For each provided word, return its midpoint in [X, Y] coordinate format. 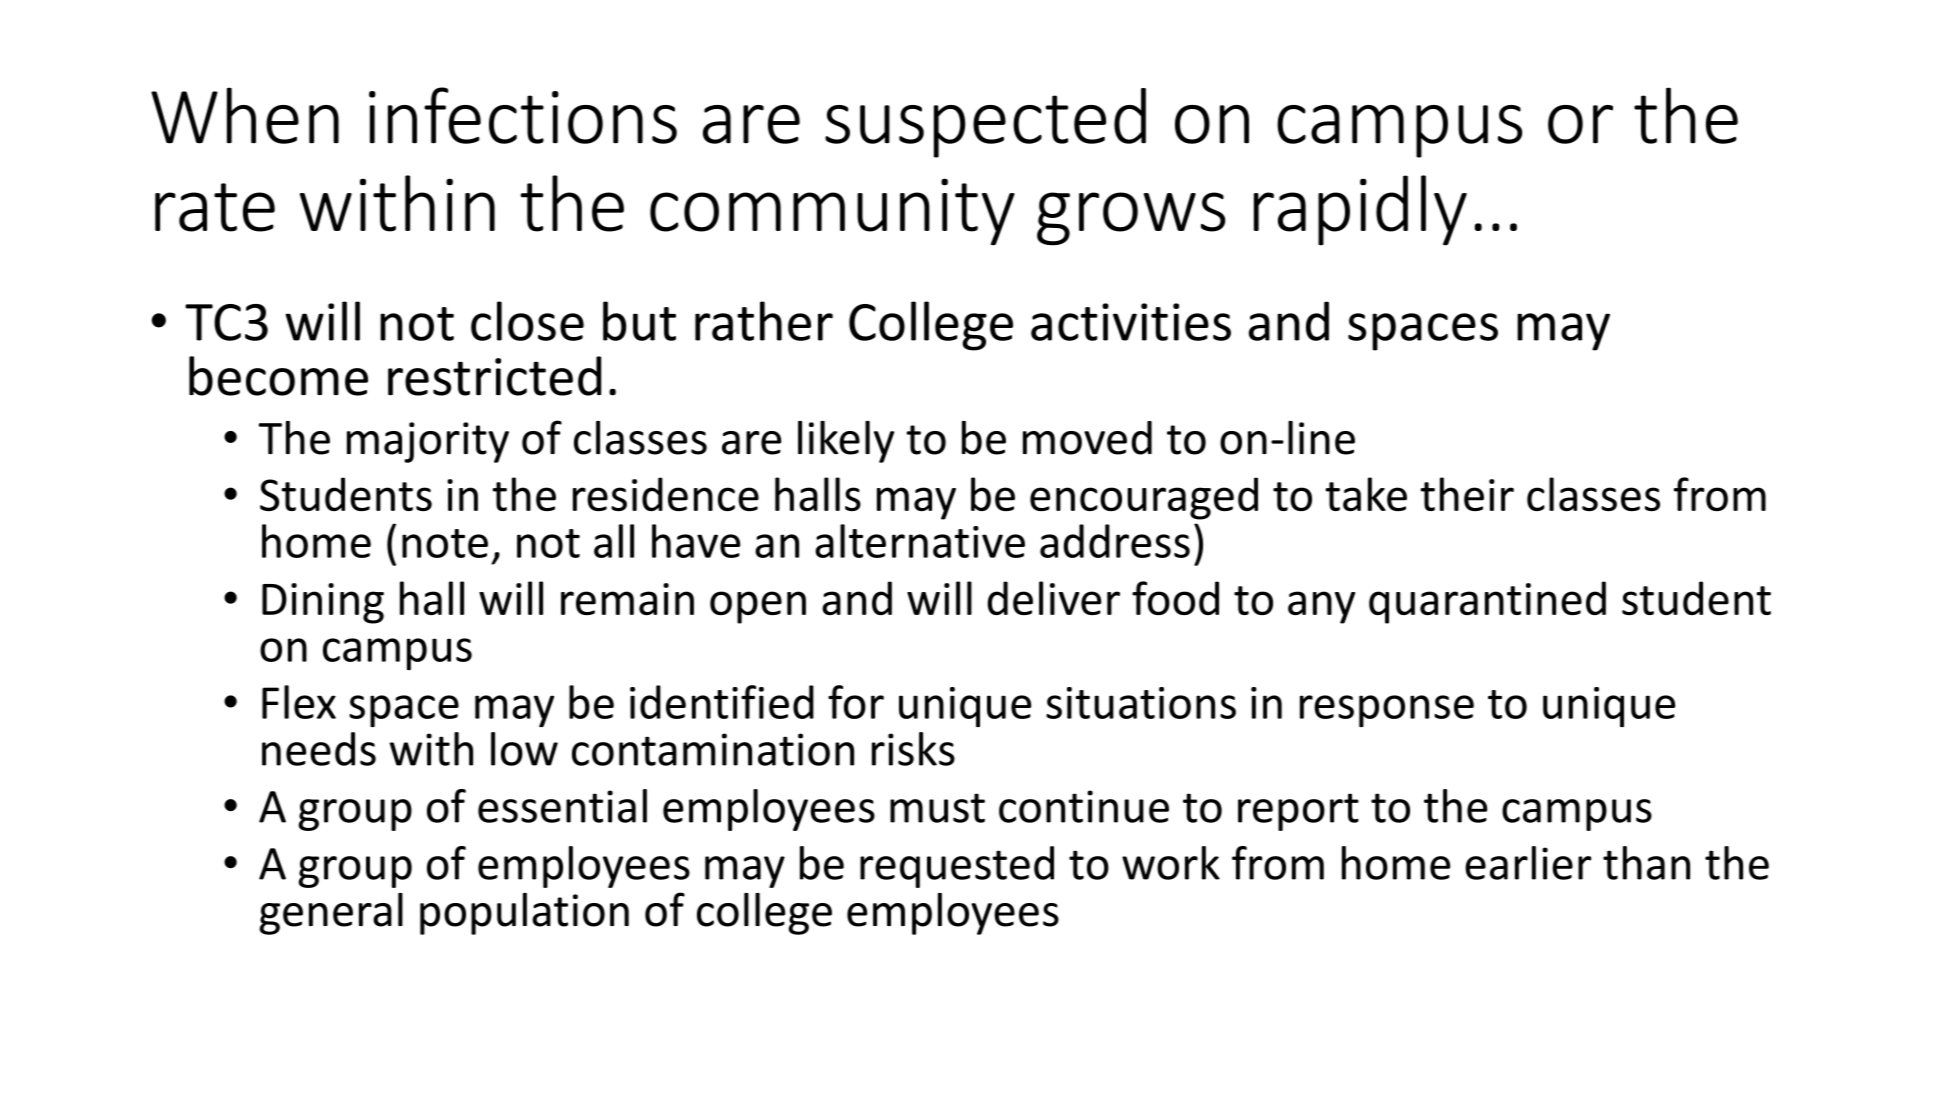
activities [1131, 322]
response [1387, 711]
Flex [299, 702]
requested [957, 867]
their [1467, 494]
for [856, 702]
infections [523, 115]
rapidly [1360, 210]
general [331, 914]
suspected [985, 123]
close [527, 321]
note [445, 543]
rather [764, 321]
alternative [920, 541]
